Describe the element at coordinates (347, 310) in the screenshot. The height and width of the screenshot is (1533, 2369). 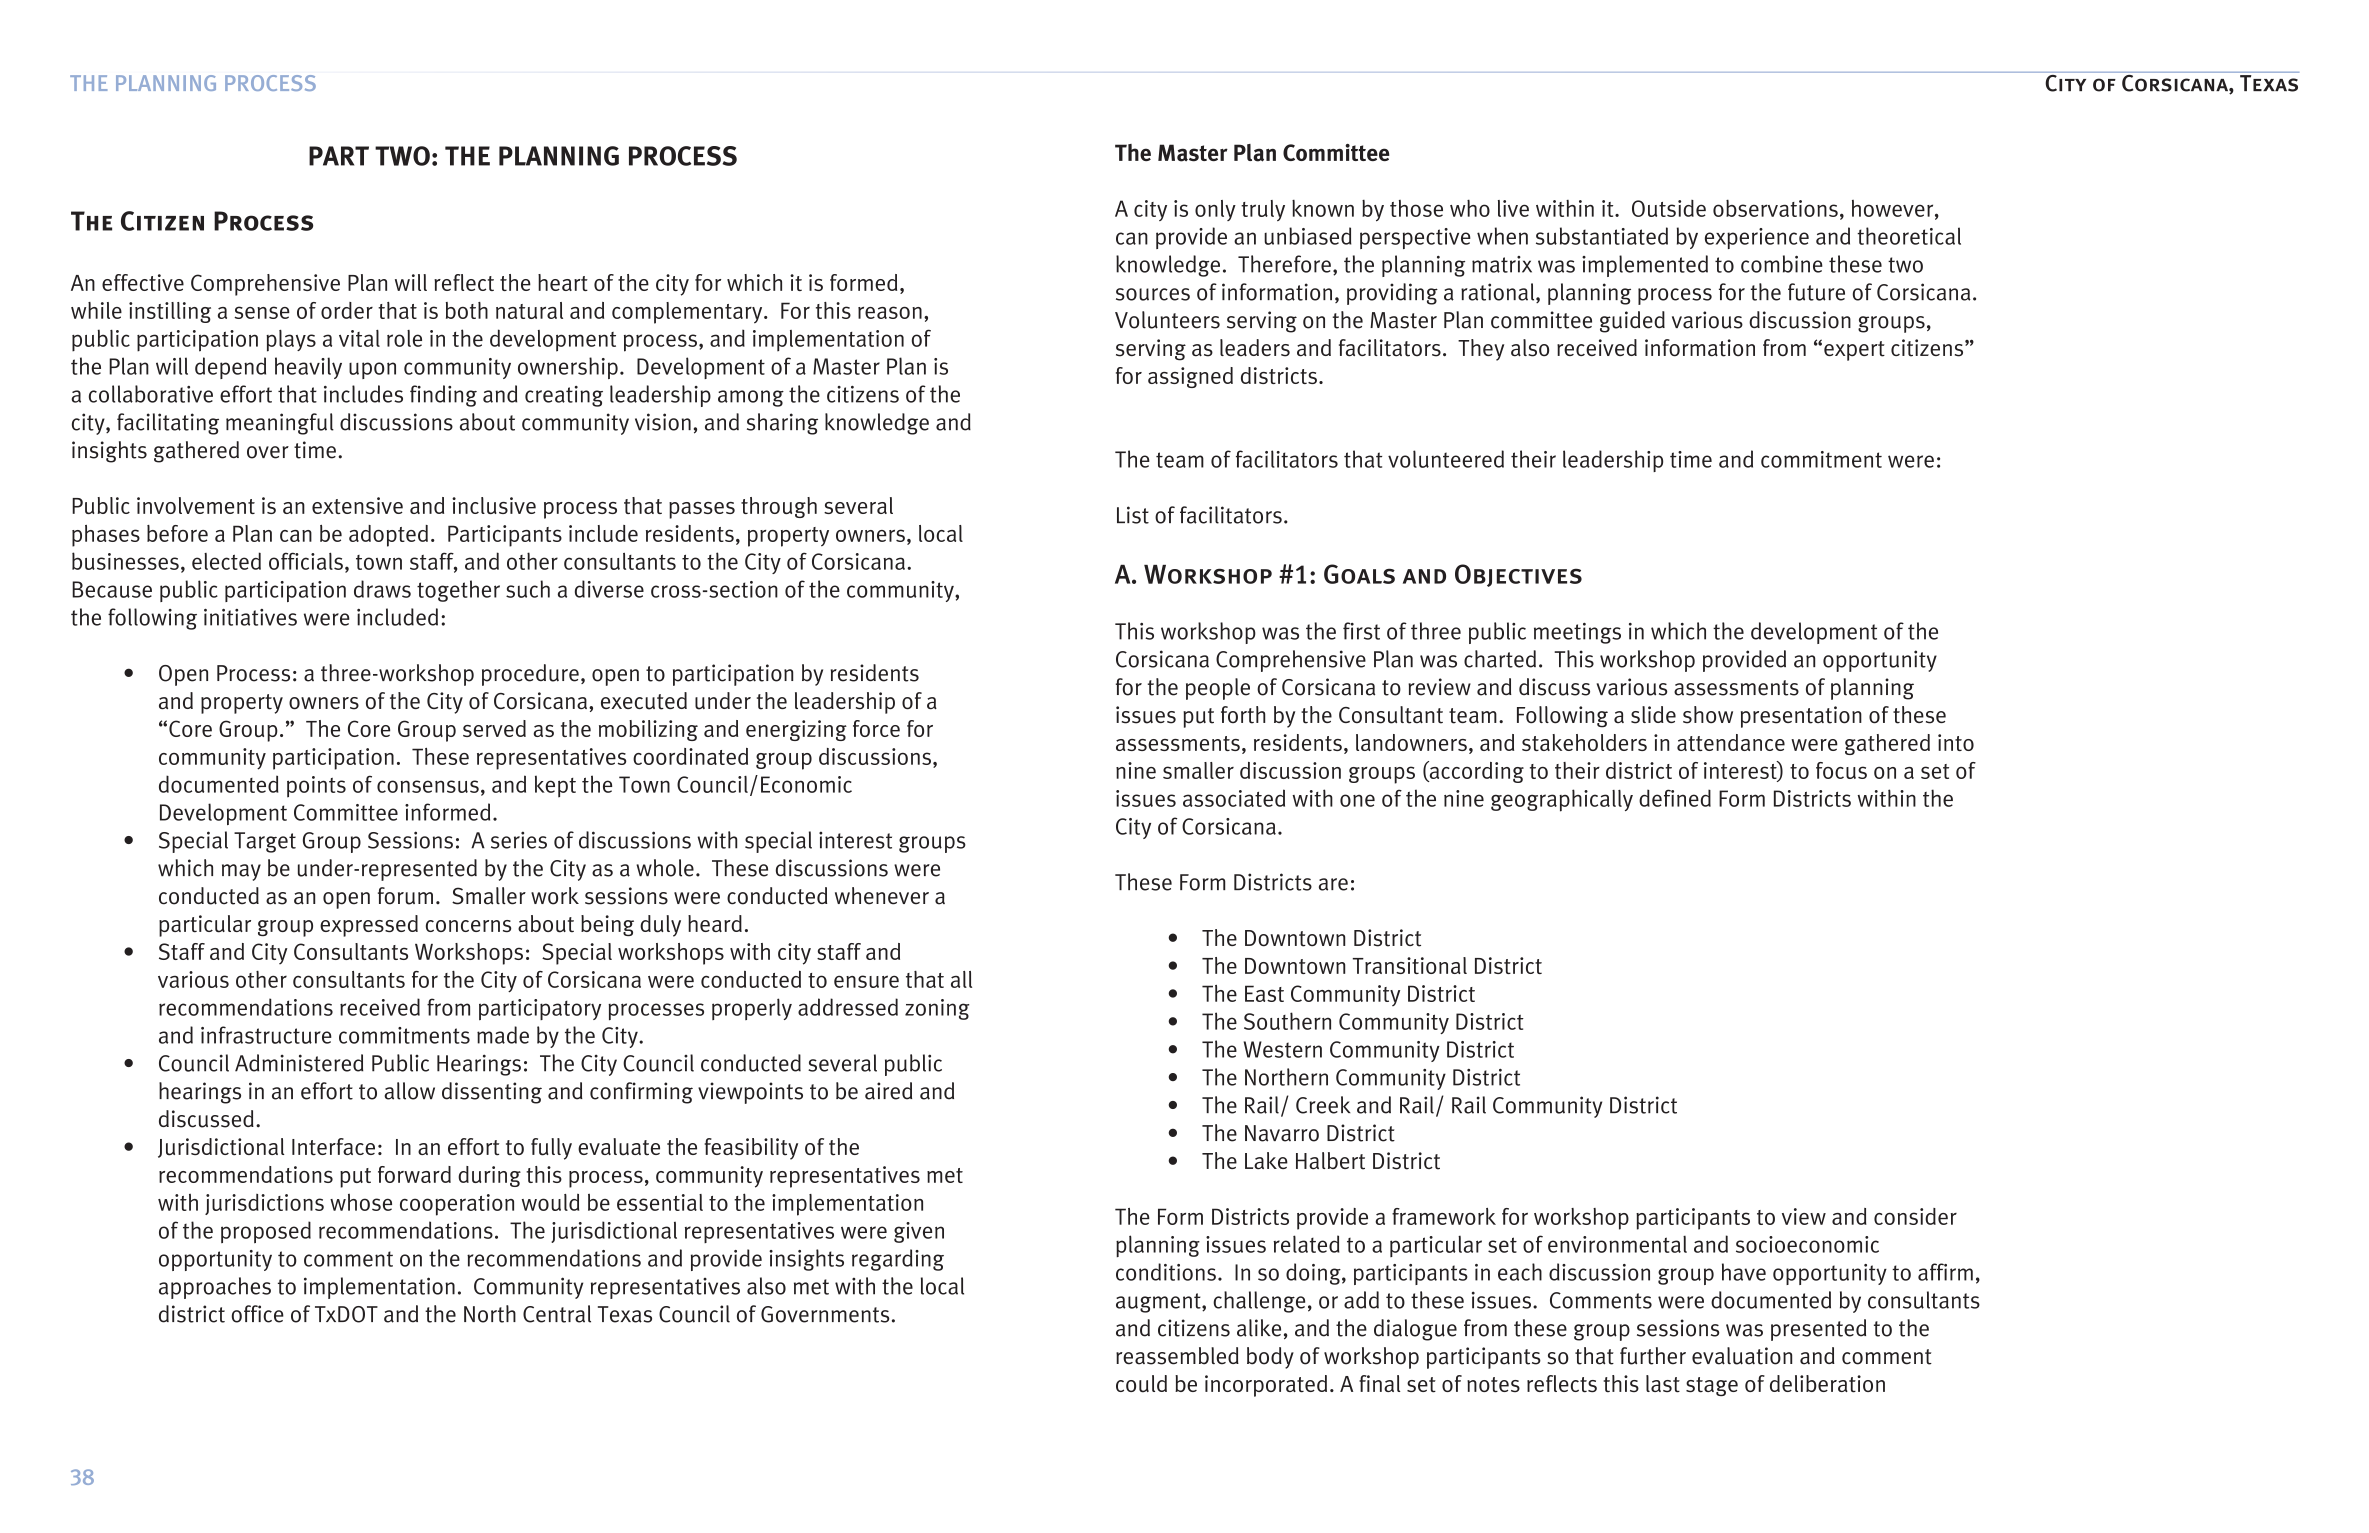
I see `order` at that location.
